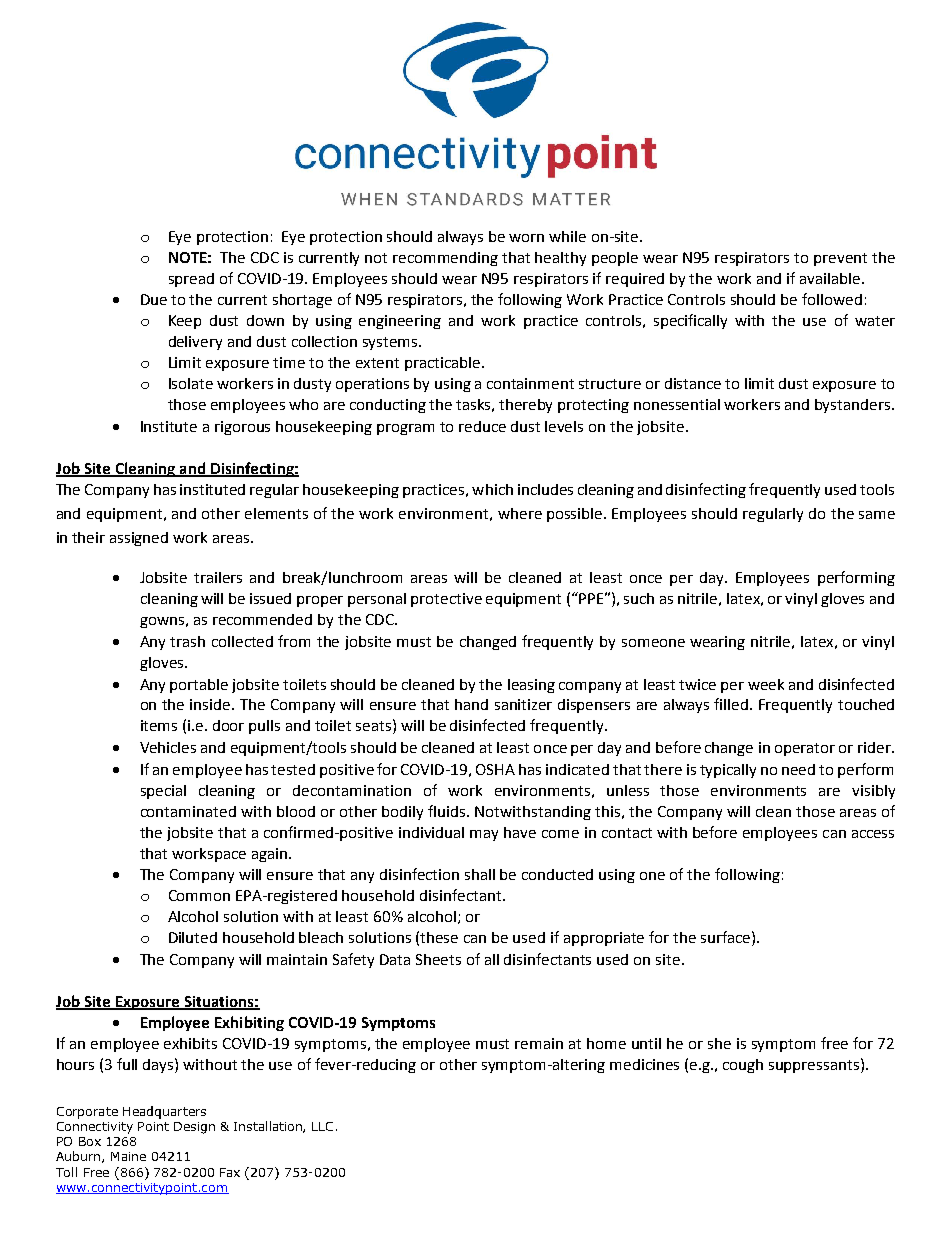 The image size is (952, 1233). What do you see at coordinates (187, 641) in the document?
I see `trash` at bounding box center [187, 641].
